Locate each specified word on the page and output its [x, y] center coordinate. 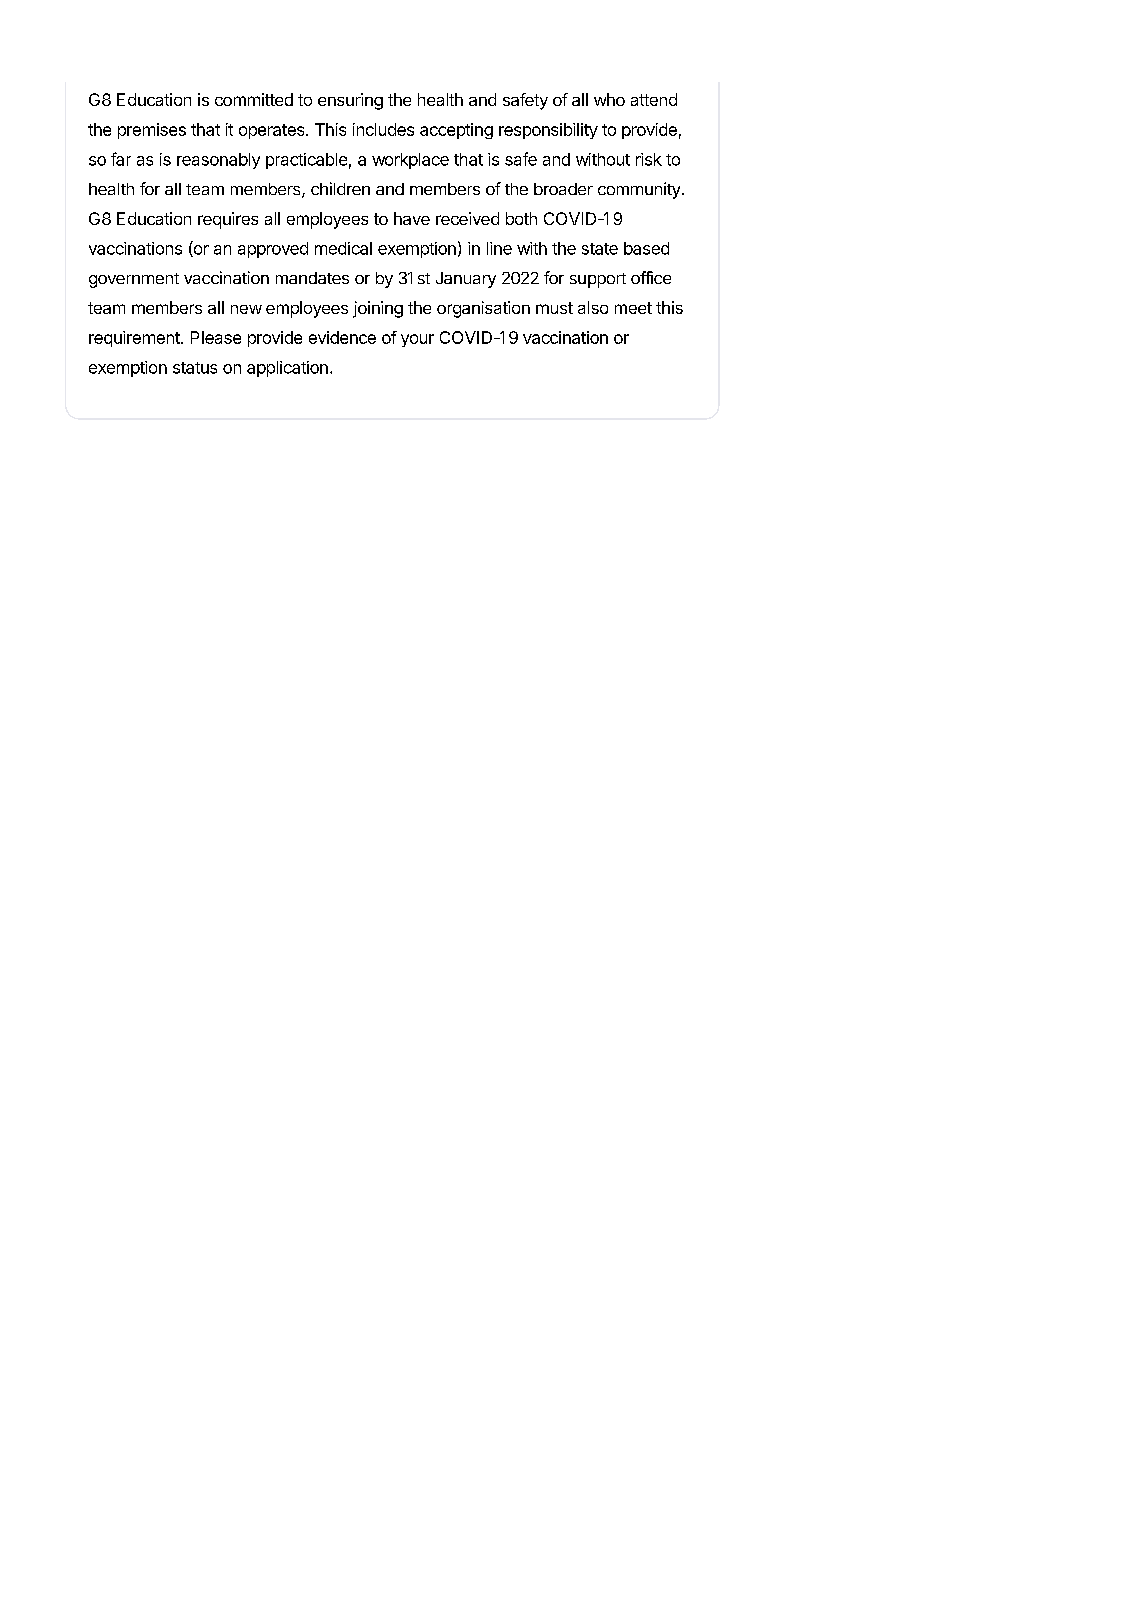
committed [254, 99]
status [195, 368]
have [412, 218]
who [609, 99]
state [600, 249]
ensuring [350, 101]
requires [228, 220]
